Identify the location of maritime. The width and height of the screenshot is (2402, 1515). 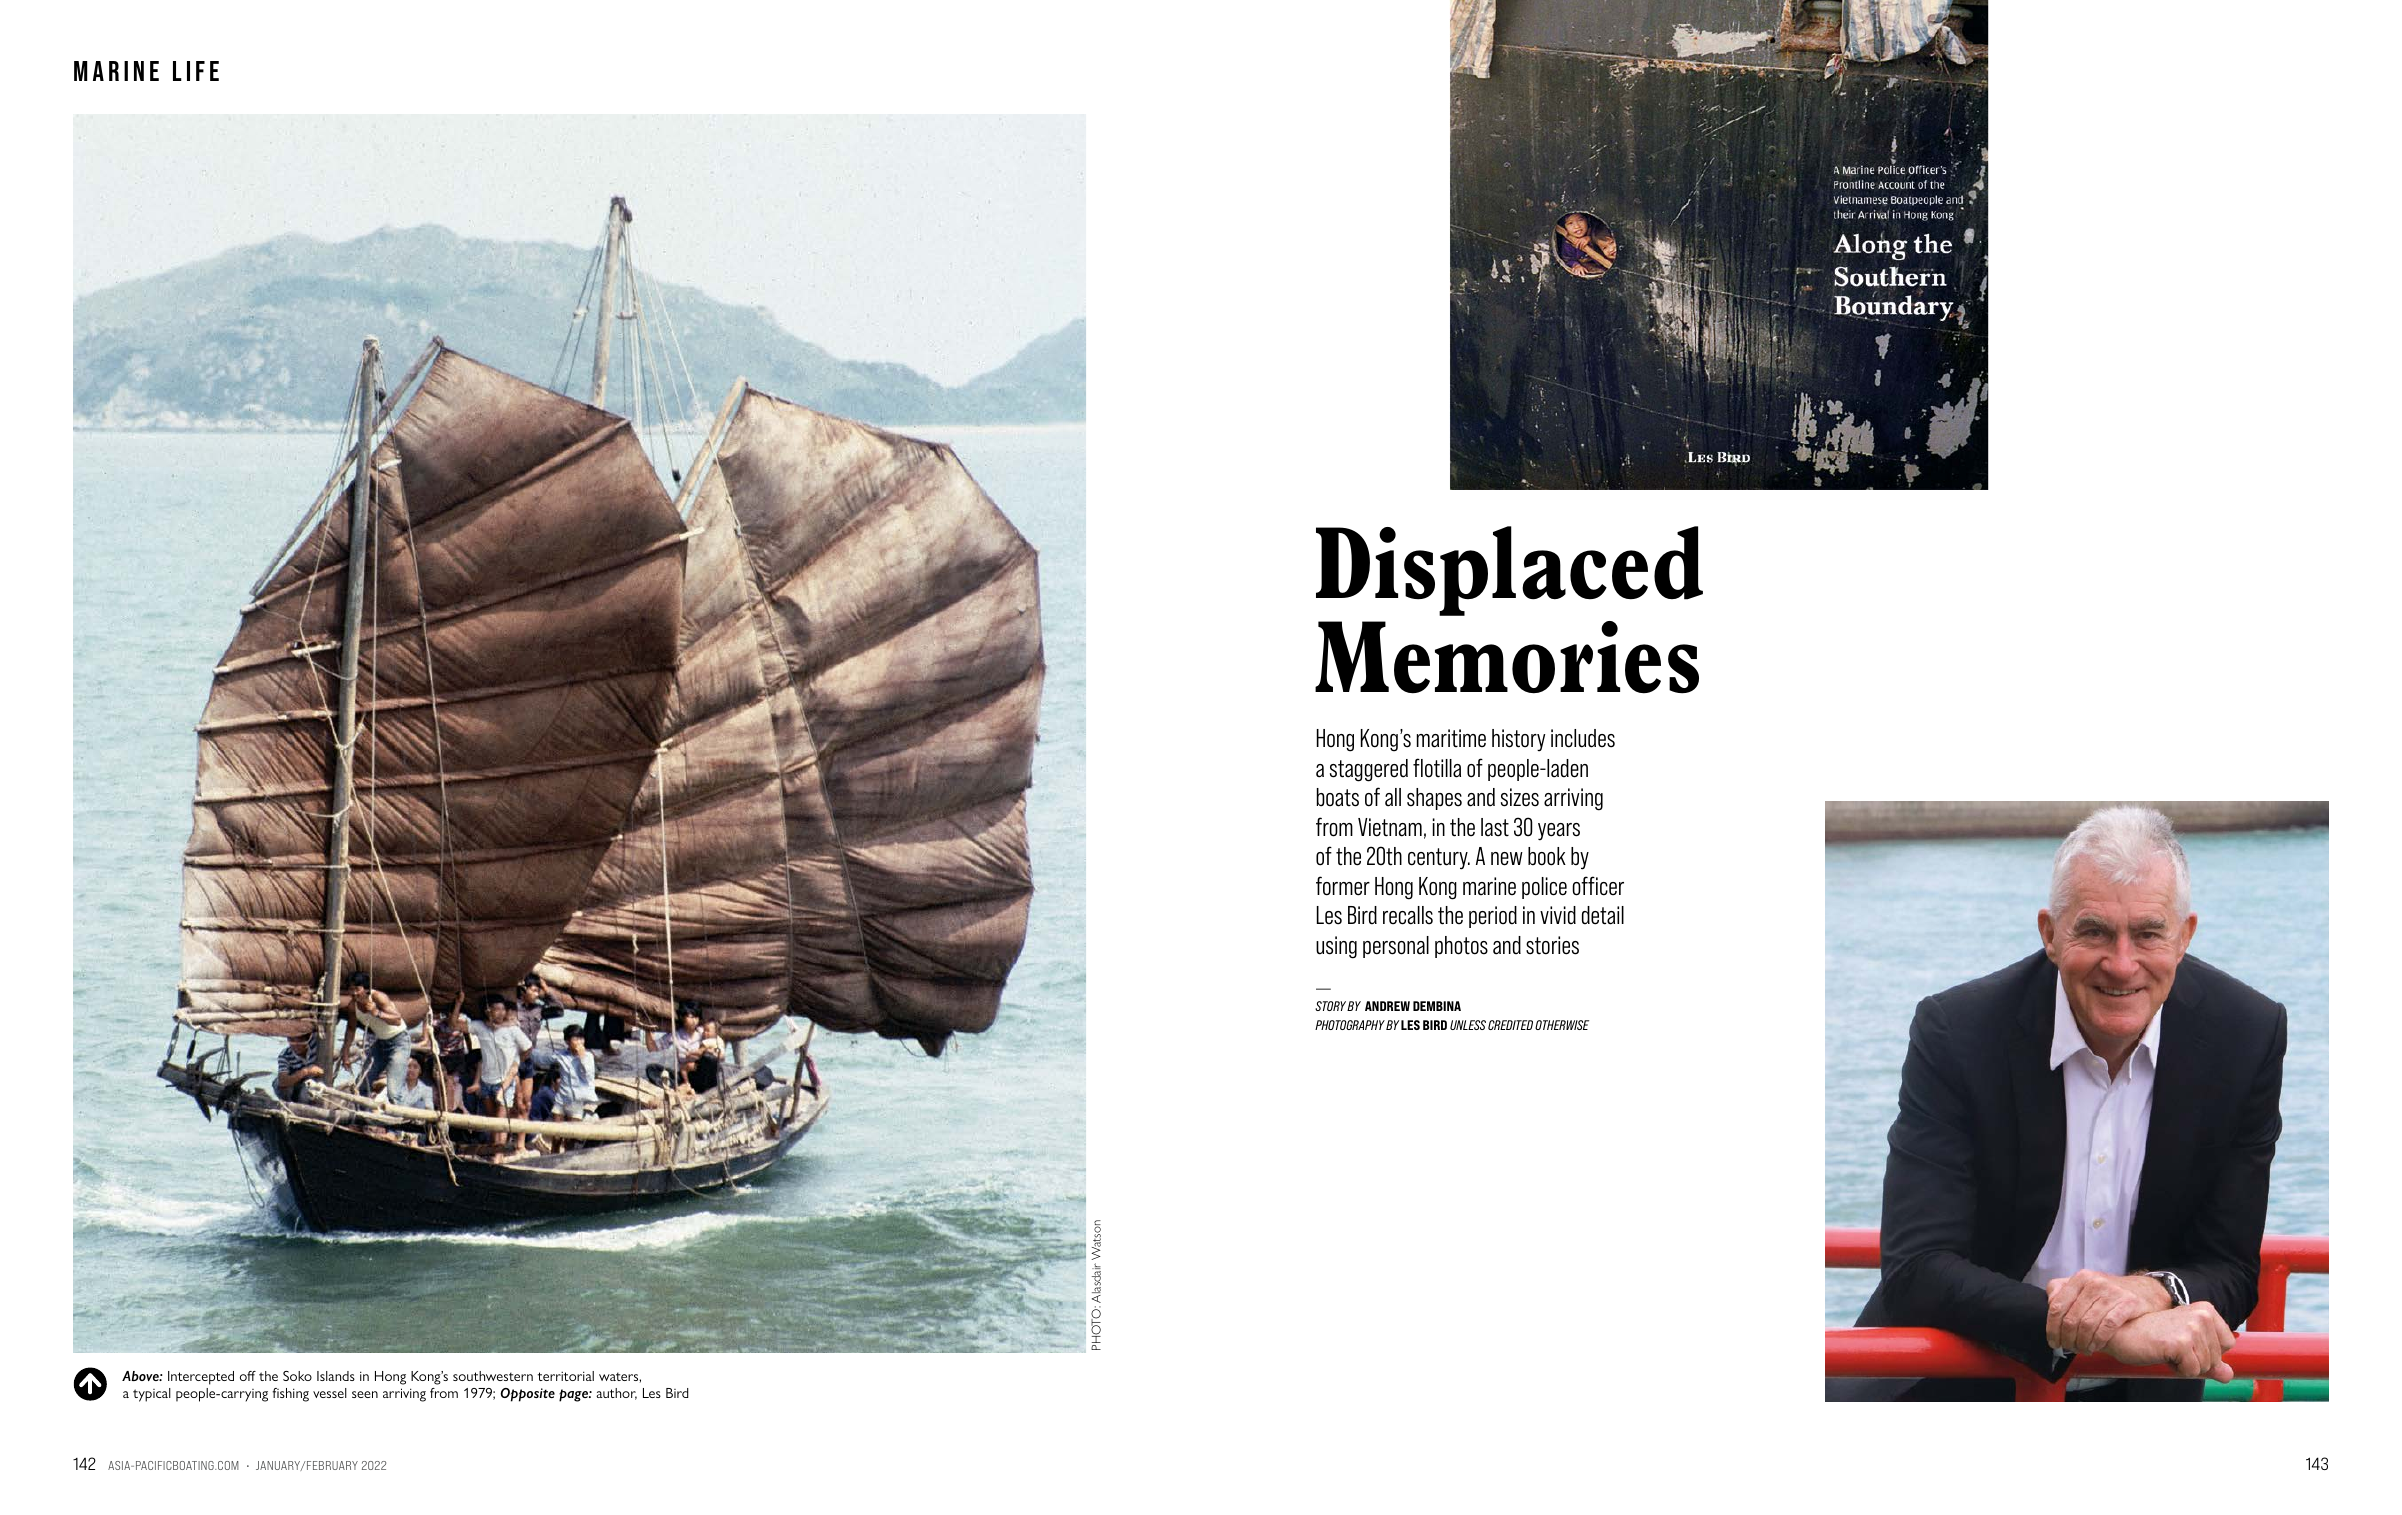
(1451, 738).
